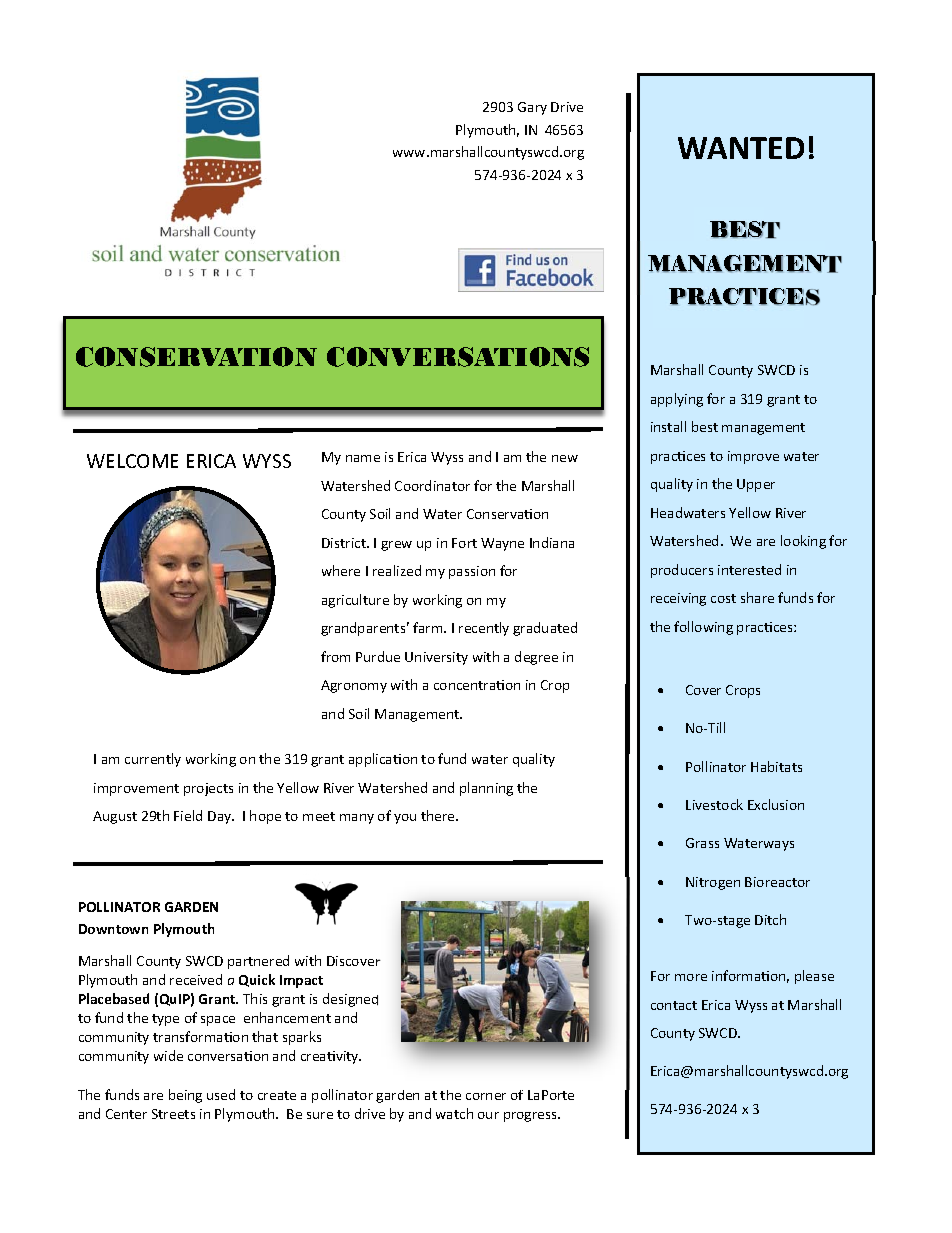 This page has width=952, height=1233. What do you see at coordinates (185, 1096) in the page?
I see `being` at bounding box center [185, 1096].
